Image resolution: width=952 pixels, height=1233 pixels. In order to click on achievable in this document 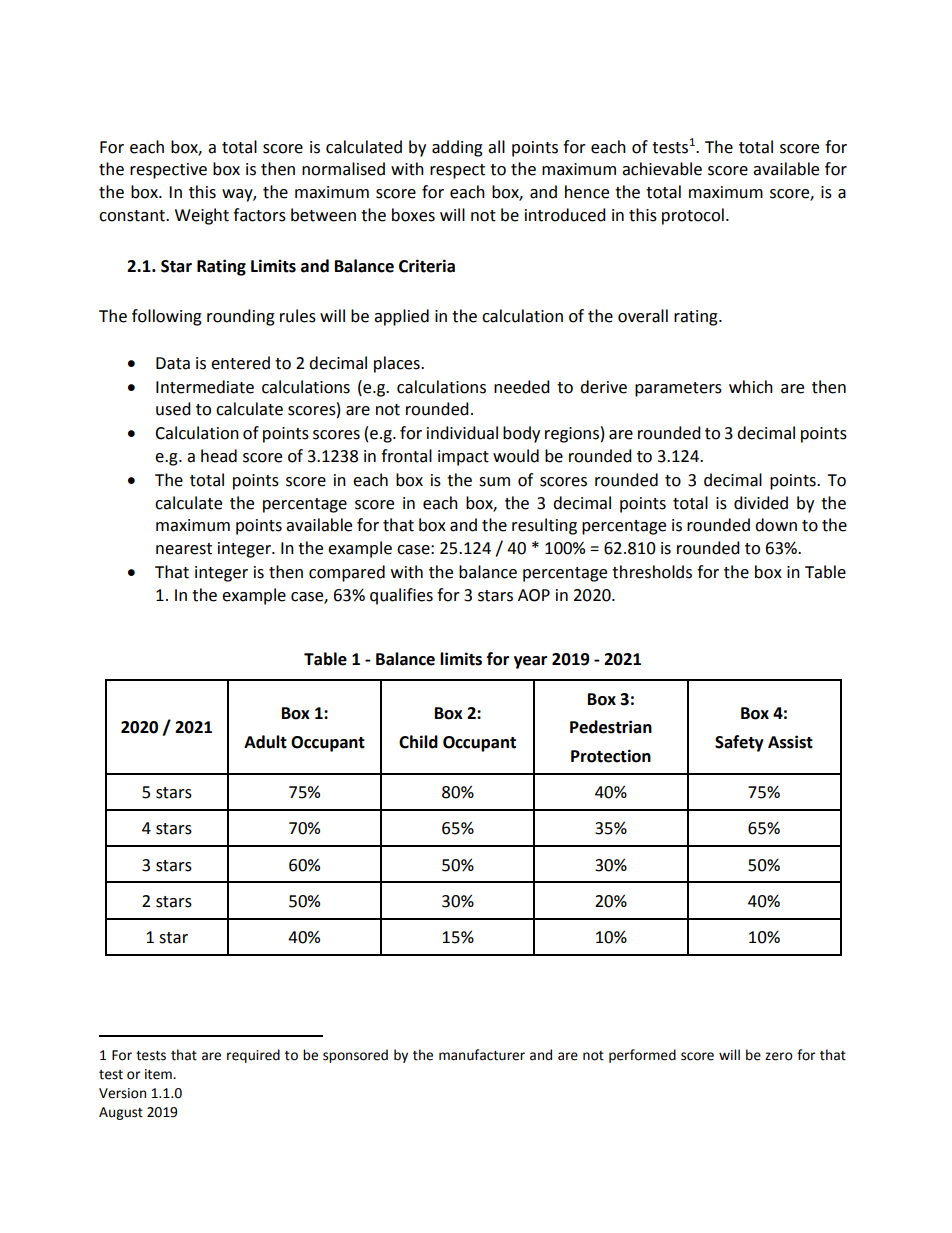, I will do `click(662, 169)`.
